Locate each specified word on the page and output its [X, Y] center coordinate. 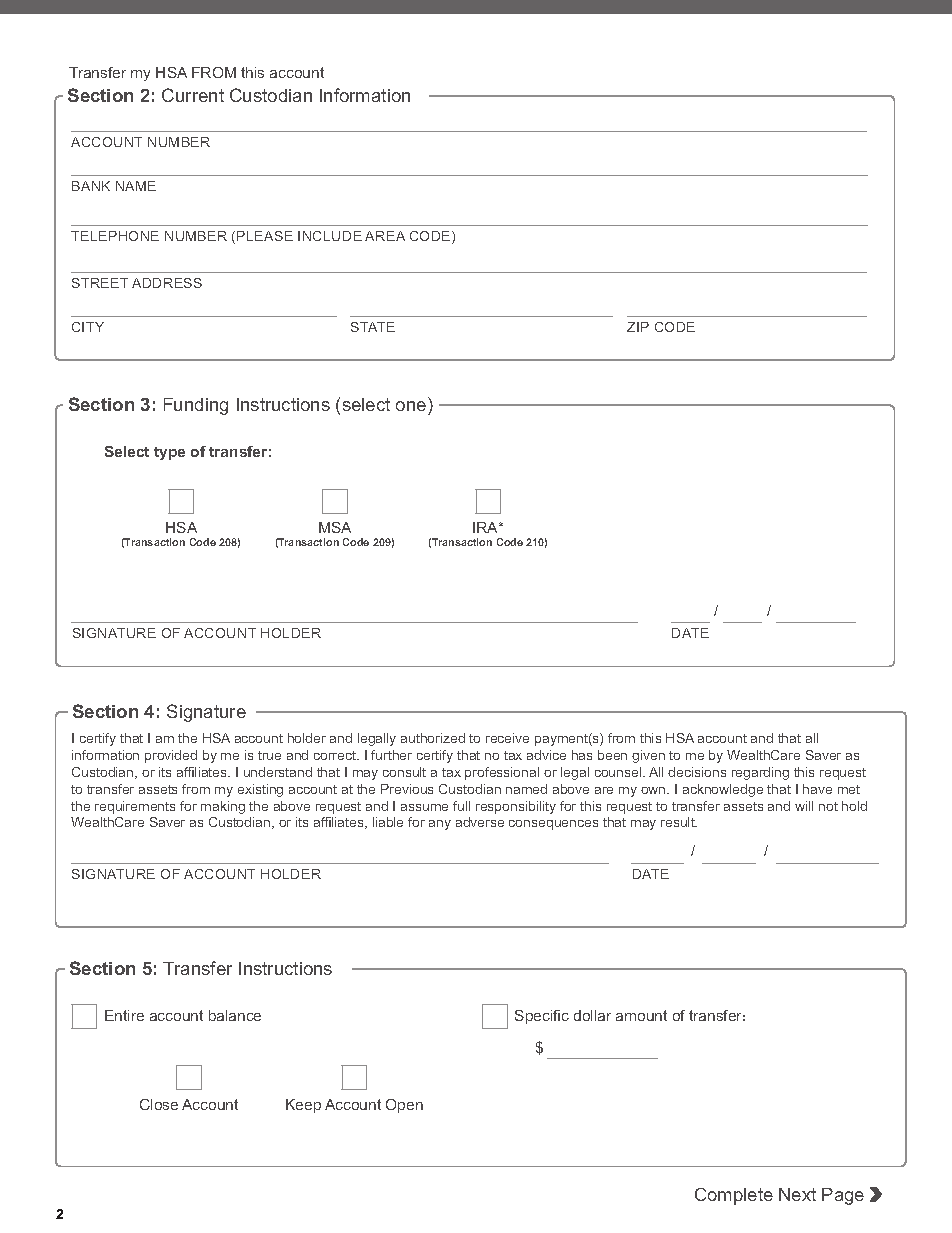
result [679, 822]
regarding [760, 773]
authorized [433, 738]
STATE [373, 327]
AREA [385, 236]
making [223, 807]
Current [193, 95]
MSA [335, 527]
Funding [196, 406]
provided [171, 756]
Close [159, 1104]
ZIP [638, 327]
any [440, 825]
